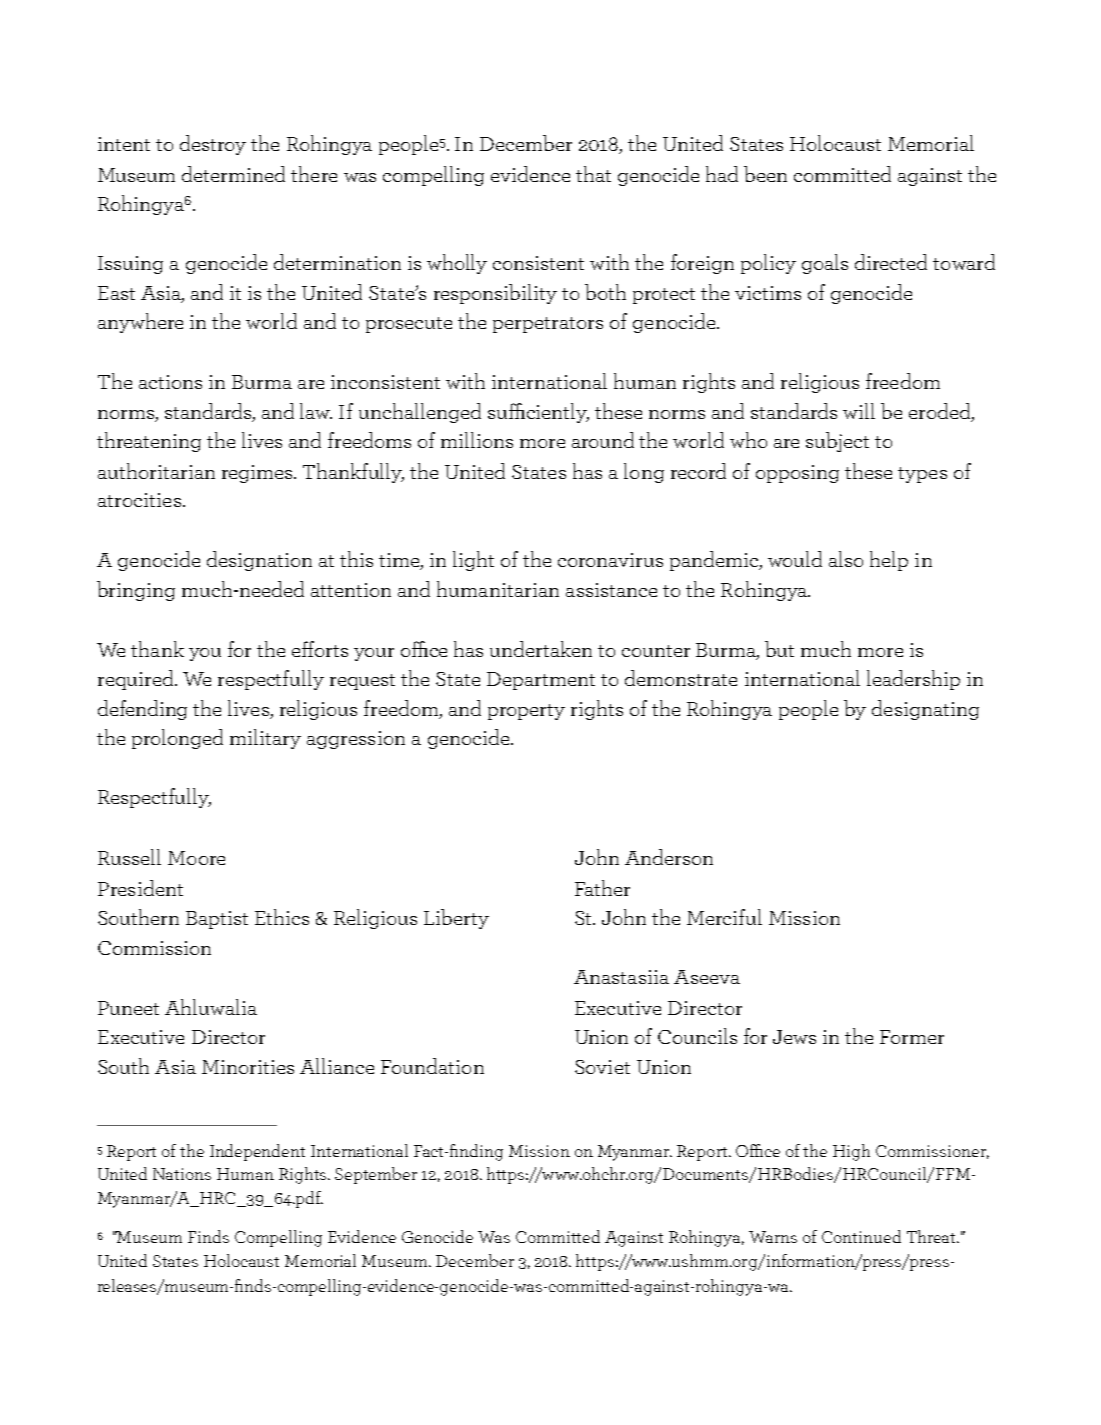 The width and height of the screenshot is (1101, 1425). I want to click on leadership, so click(913, 680).
